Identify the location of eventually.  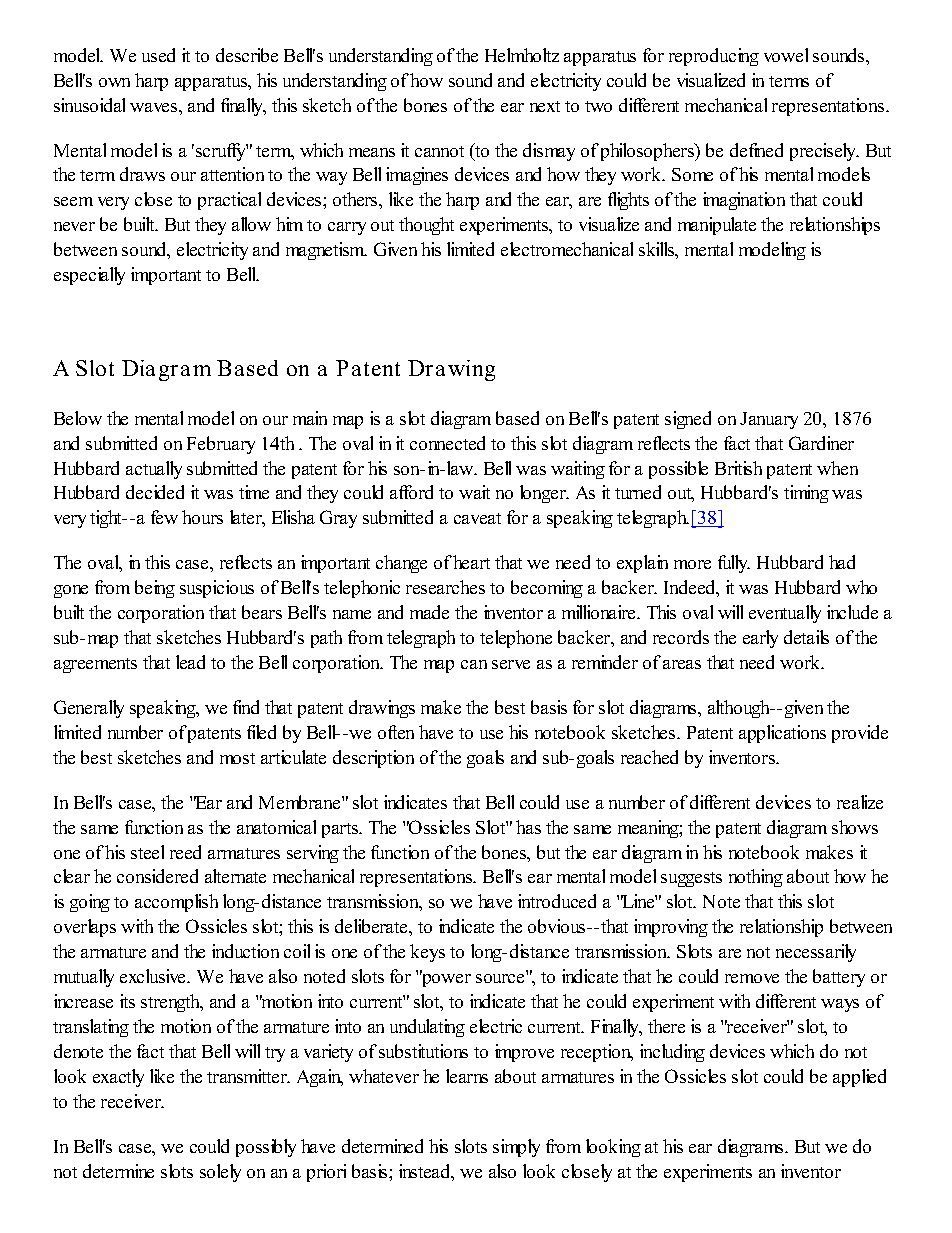
(785, 614).
